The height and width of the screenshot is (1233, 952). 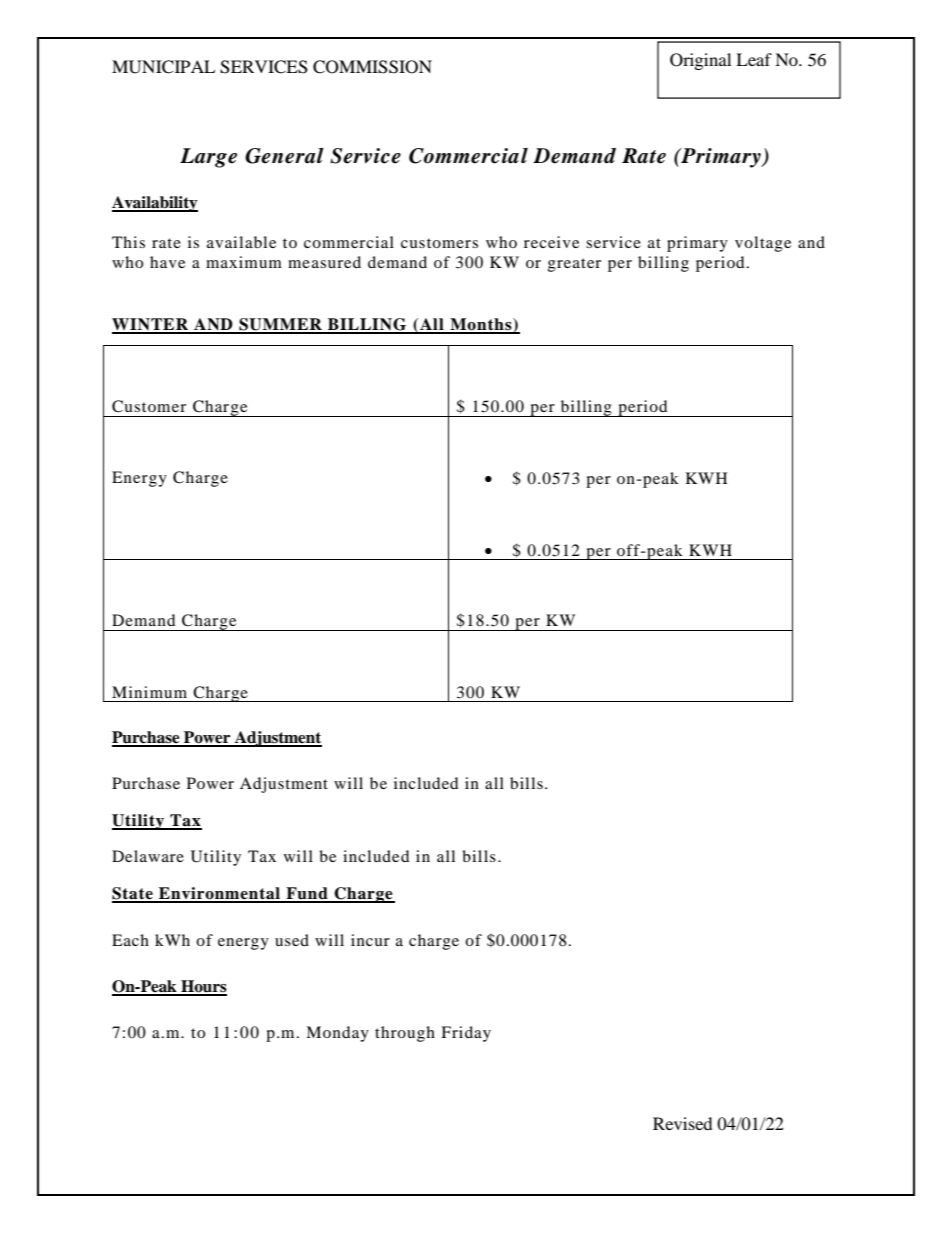 What do you see at coordinates (700, 61) in the screenshot?
I see `Original` at bounding box center [700, 61].
